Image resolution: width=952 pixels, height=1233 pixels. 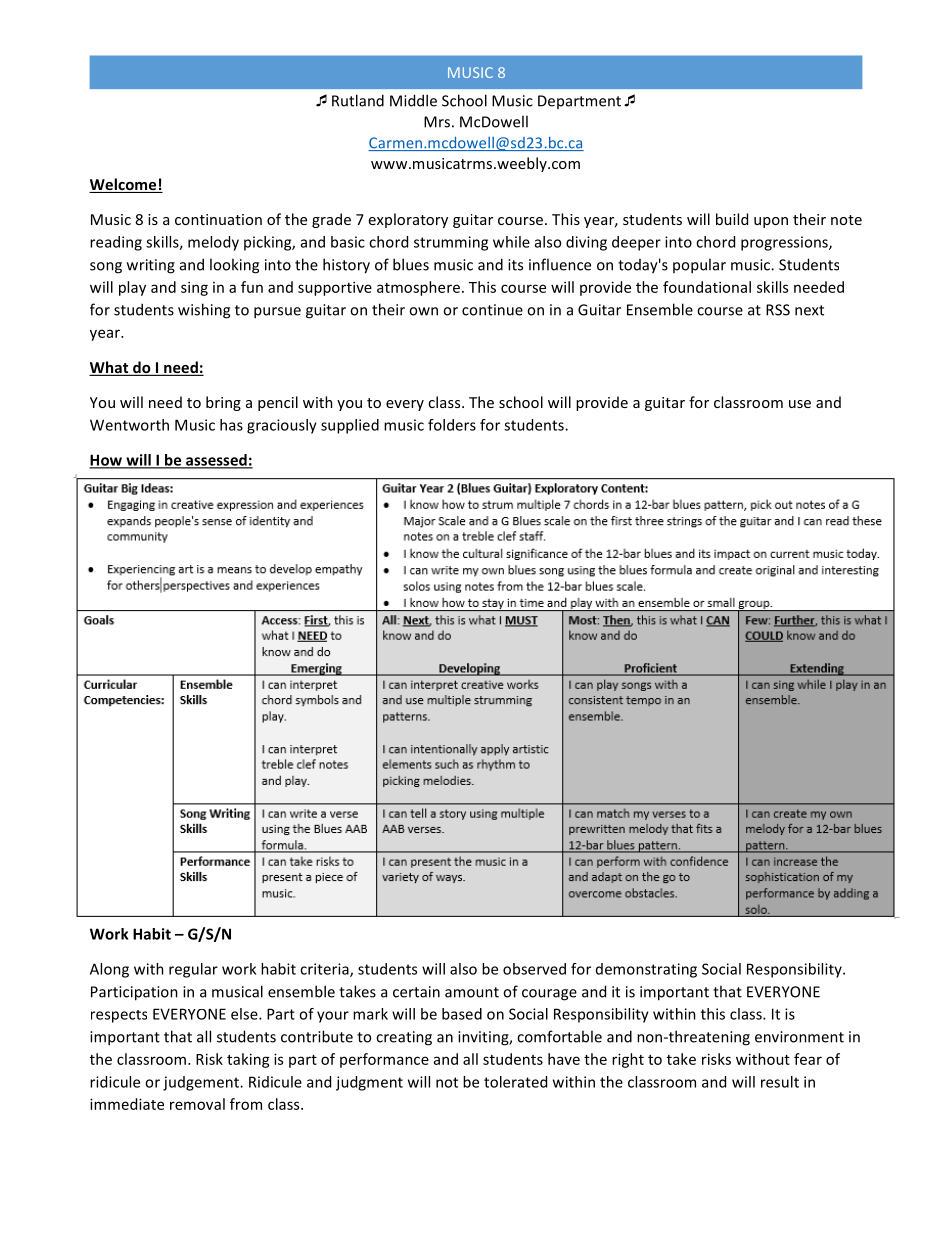 I want to click on use, so click(x=800, y=404).
